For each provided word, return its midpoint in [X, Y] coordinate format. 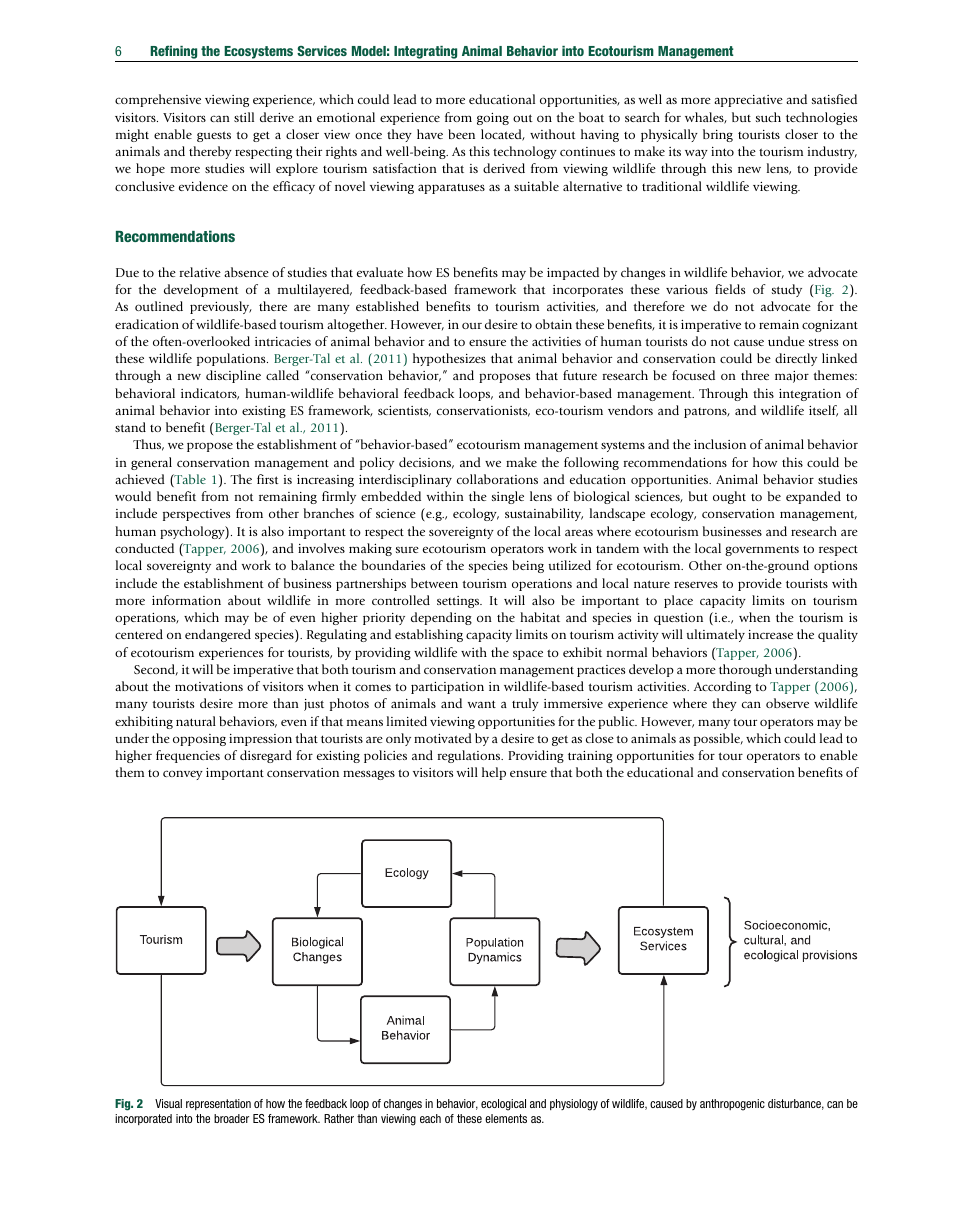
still [244, 117]
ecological [503, 1105]
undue [786, 341]
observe [787, 703]
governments [762, 551]
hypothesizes [449, 359]
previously [221, 307]
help [494, 773]
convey [183, 775]
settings [459, 602]
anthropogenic [732, 1105]
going [493, 119]
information [186, 600]
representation [218, 1104]
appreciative [748, 101]
